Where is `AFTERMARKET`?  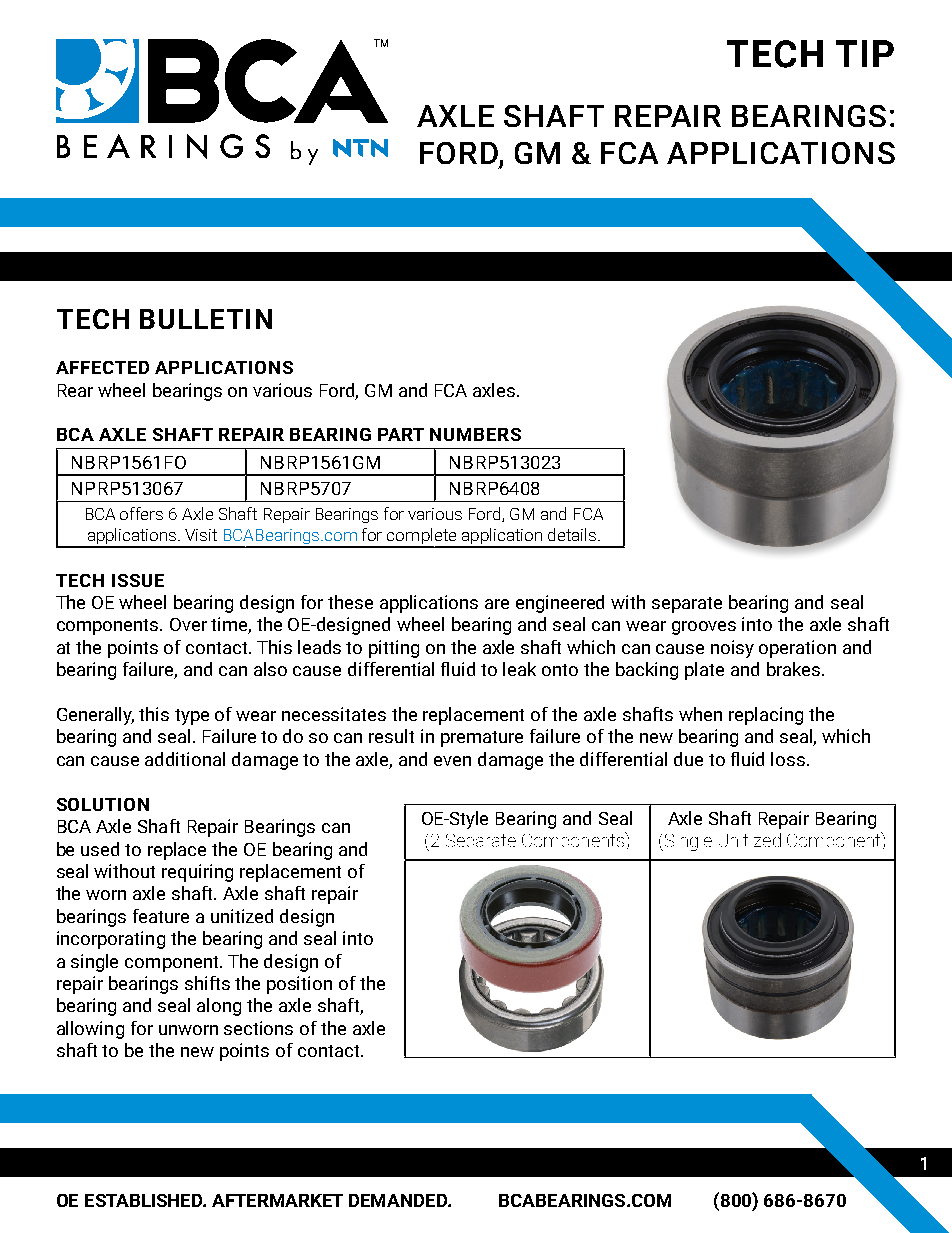
AFTERMARKET is located at coordinates (277, 1200).
